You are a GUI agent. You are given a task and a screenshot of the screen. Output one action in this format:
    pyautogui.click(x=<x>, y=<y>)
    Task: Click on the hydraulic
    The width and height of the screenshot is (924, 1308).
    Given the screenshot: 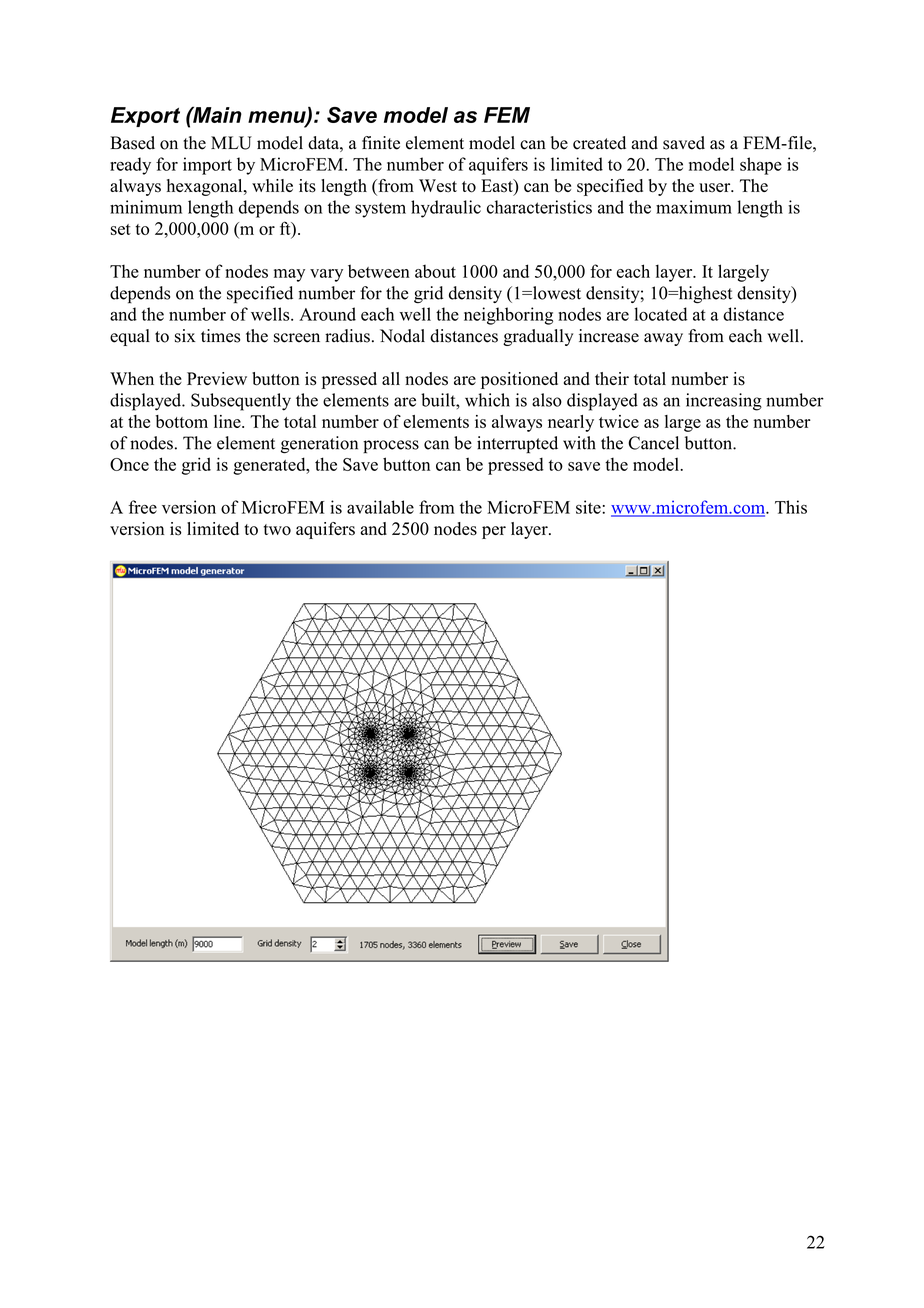 What is the action you would take?
    pyautogui.click(x=446, y=209)
